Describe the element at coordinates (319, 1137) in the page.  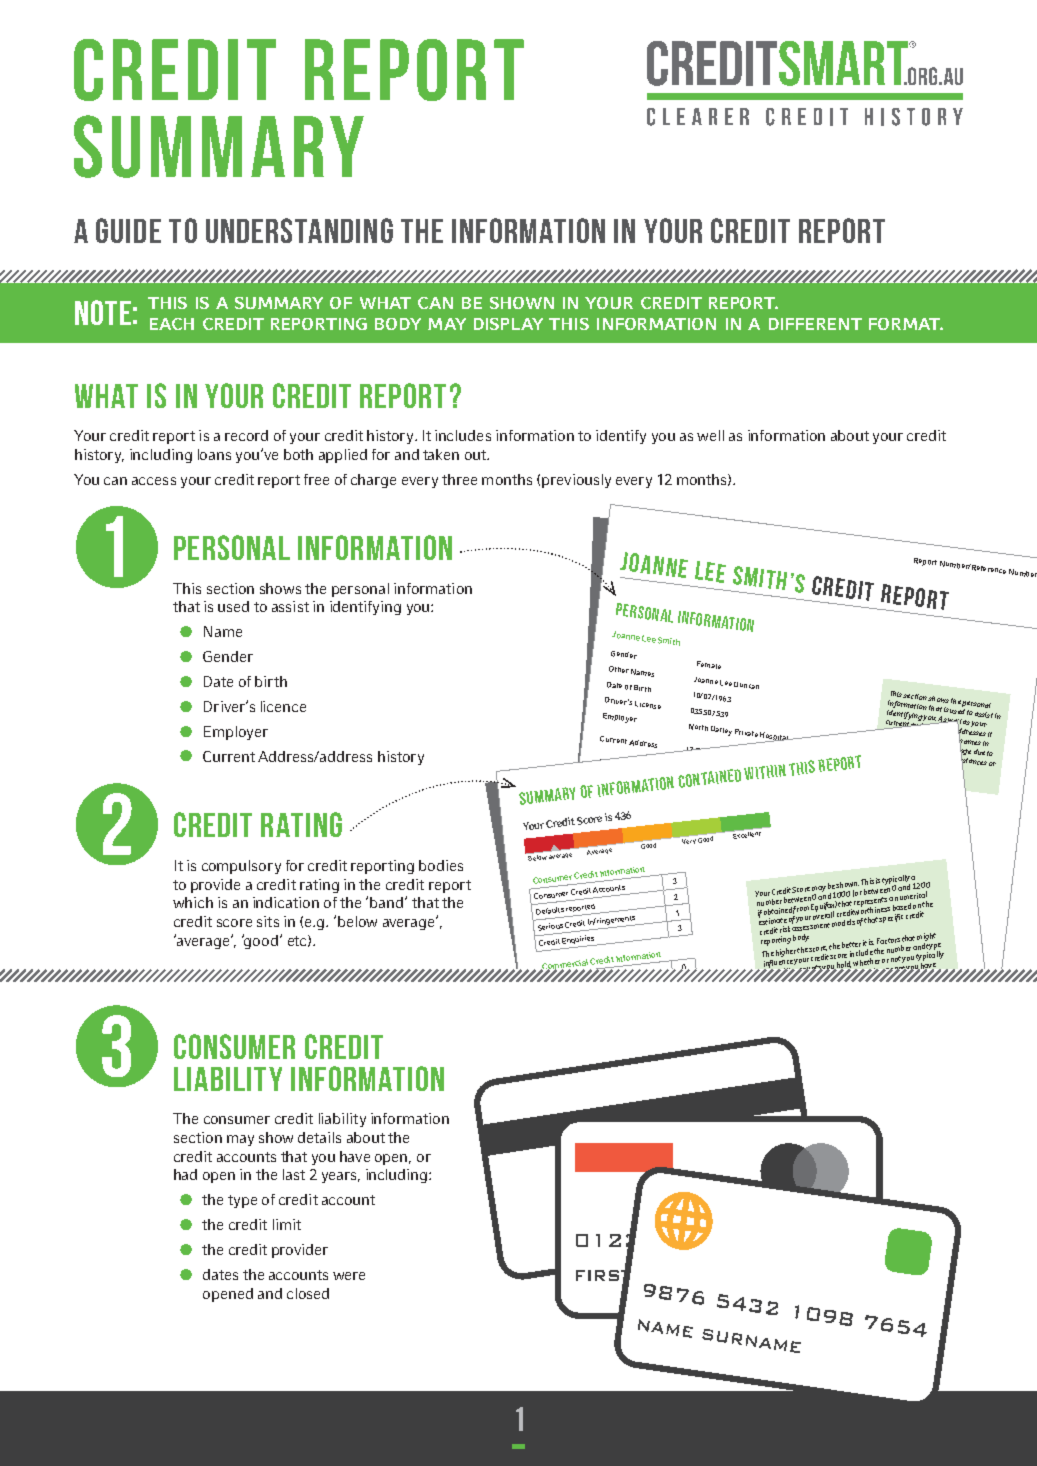
I see `details` at that location.
